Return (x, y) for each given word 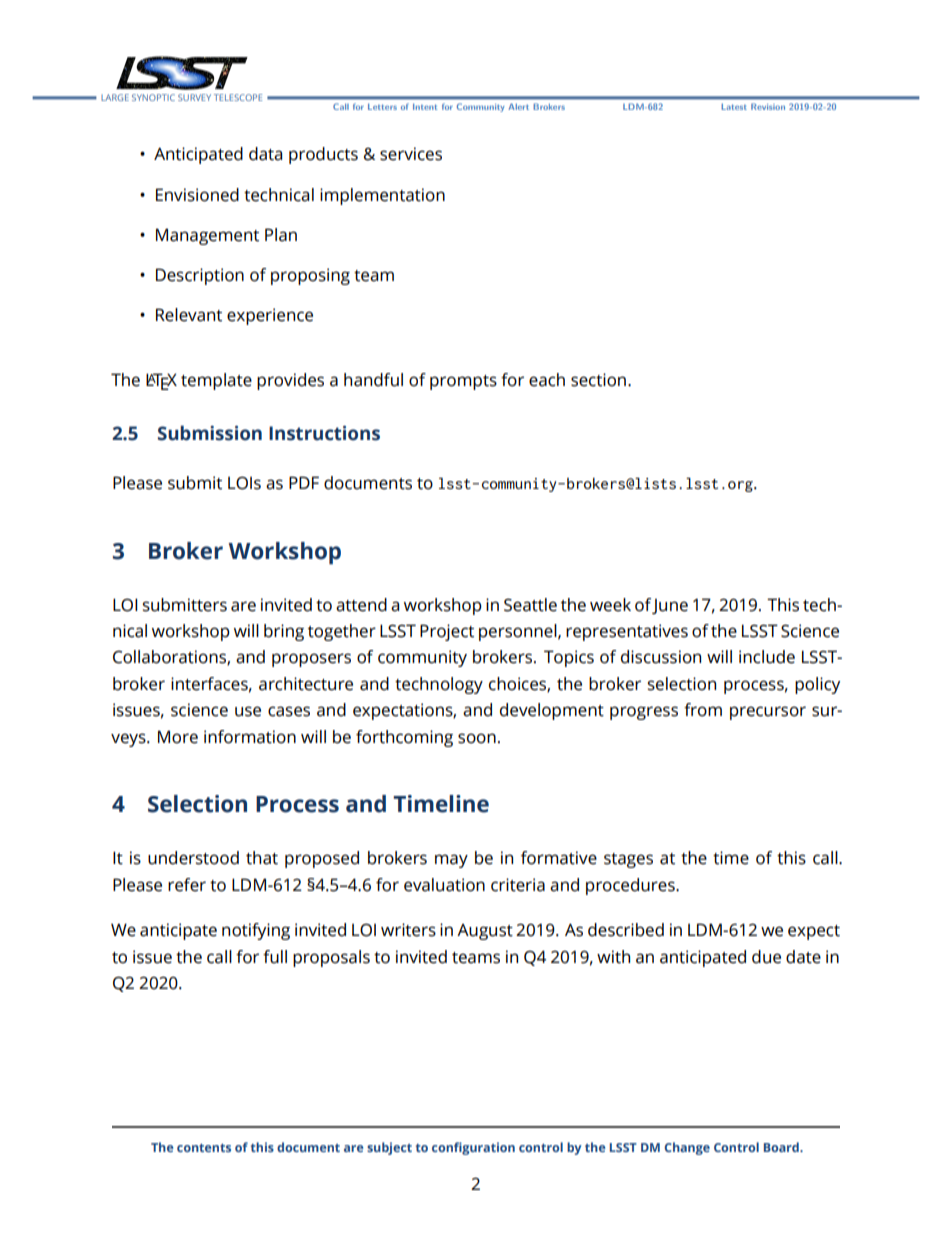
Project (447, 632)
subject (389, 1148)
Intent (425, 106)
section (598, 380)
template (216, 381)
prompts (463, 382)
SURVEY (194, 97)
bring (284, 632)
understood (193, 858)
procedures (631, 886)
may (451, 861)
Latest (734, 106)
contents (204, 1148)
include (767, 657)
